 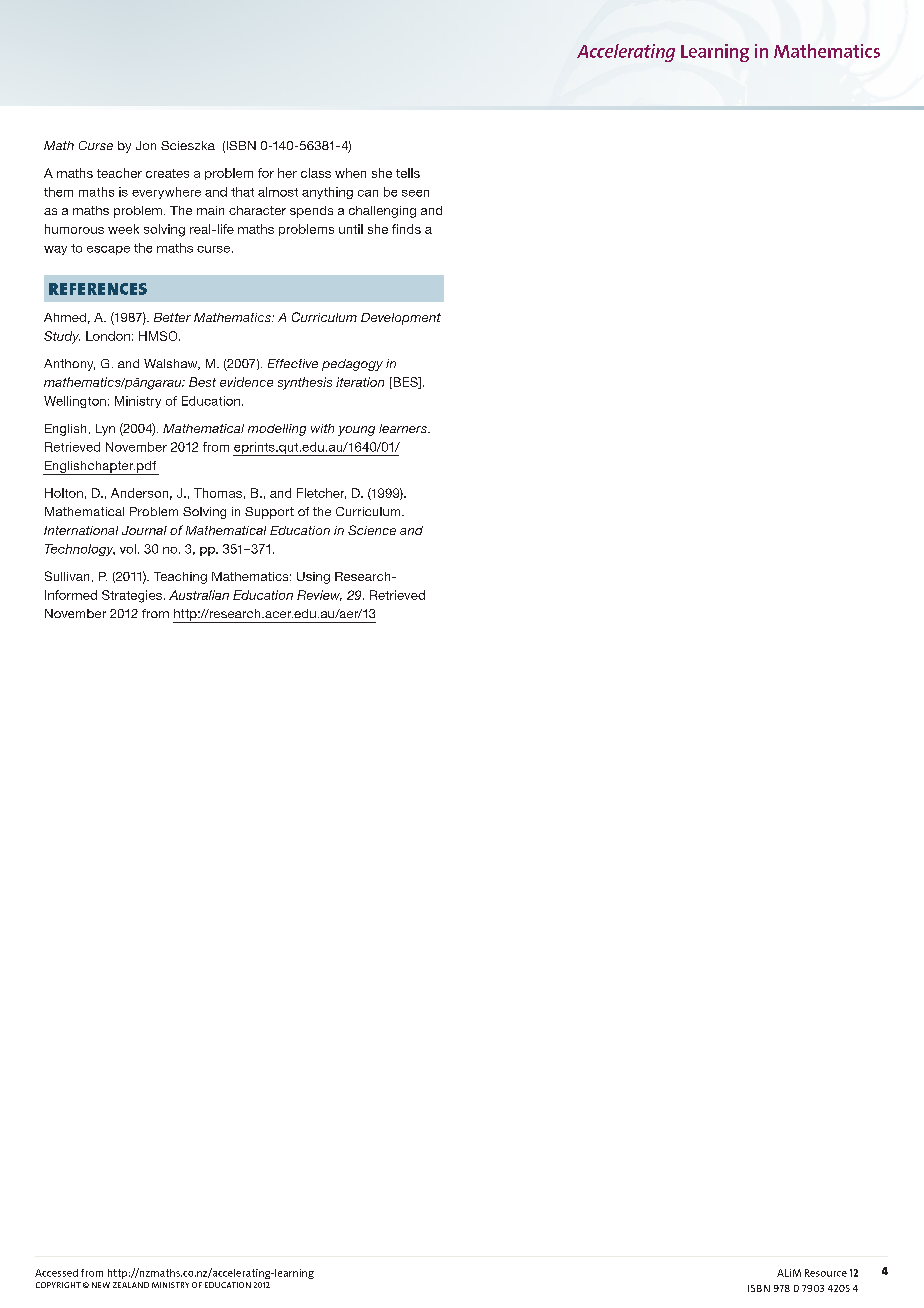 What do you see at coordinates (131, 1285) in the page?
I see `Zealand` at bounding box center [131, 1285].
